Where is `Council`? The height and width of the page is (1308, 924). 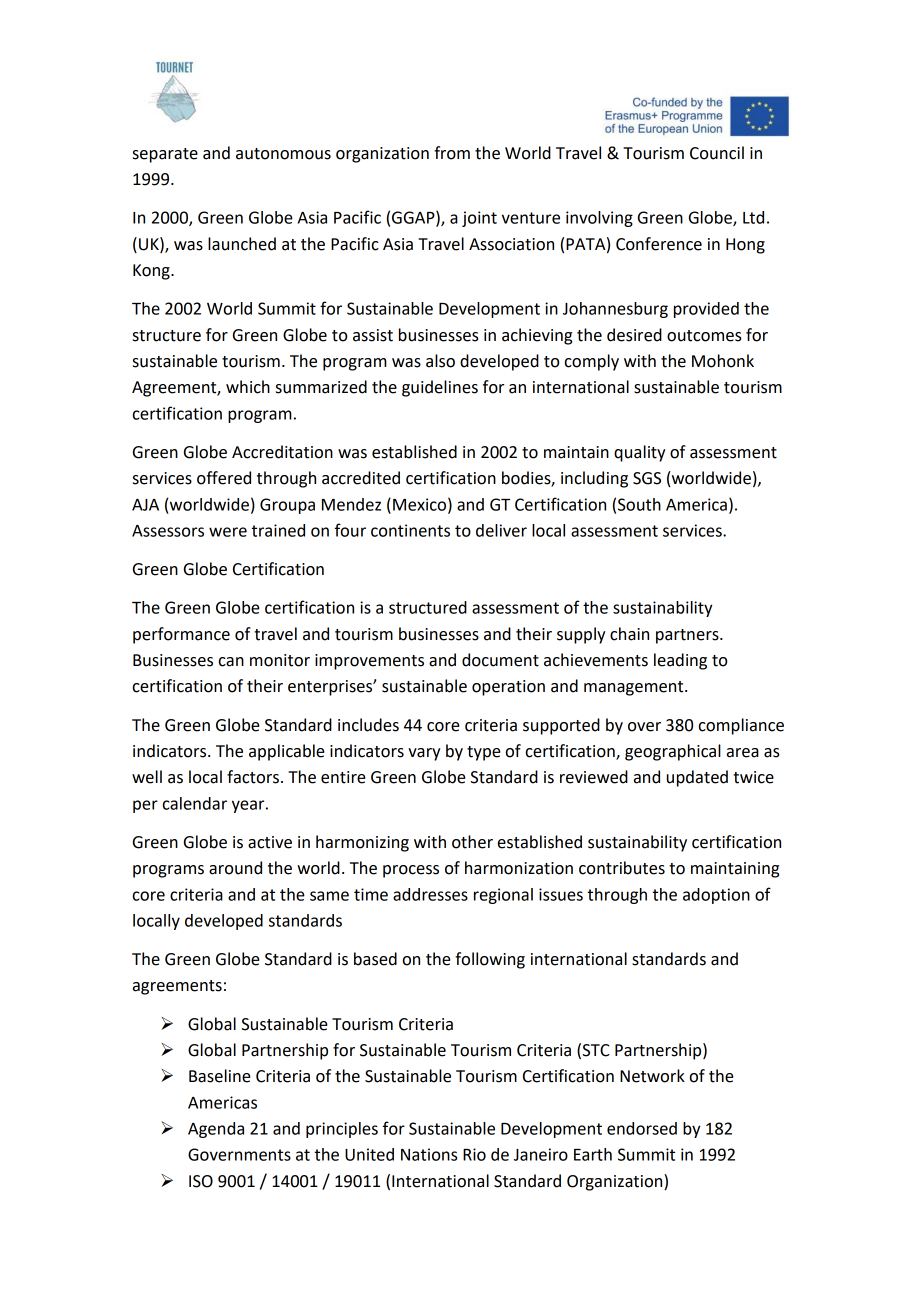 Council is located at coordinates (717, 153).
